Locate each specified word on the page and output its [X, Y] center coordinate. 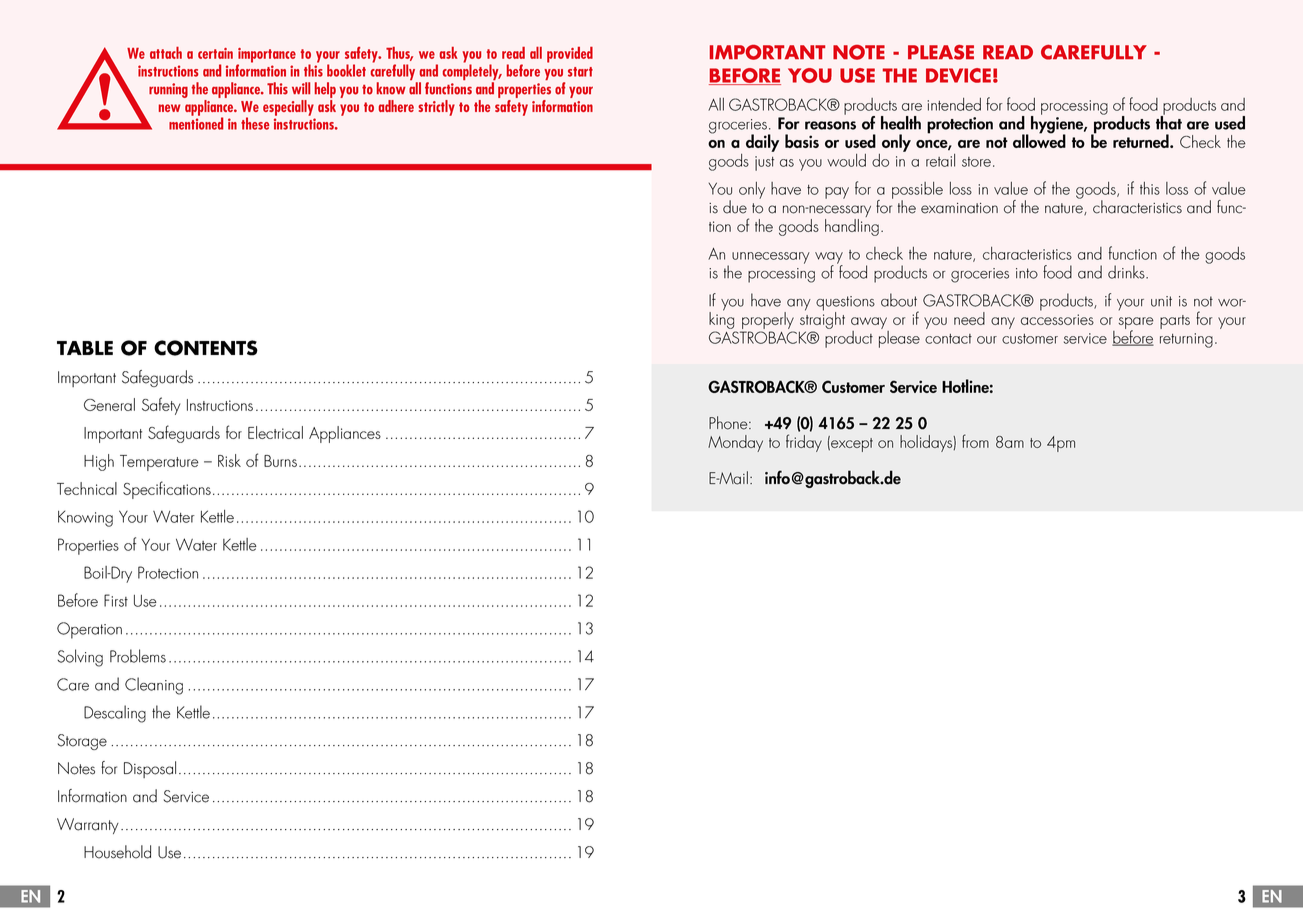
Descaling [115, 714]
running [168, 90]
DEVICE [958, 75]
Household [117, 852]
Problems [138, 656]
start [580, 72]
